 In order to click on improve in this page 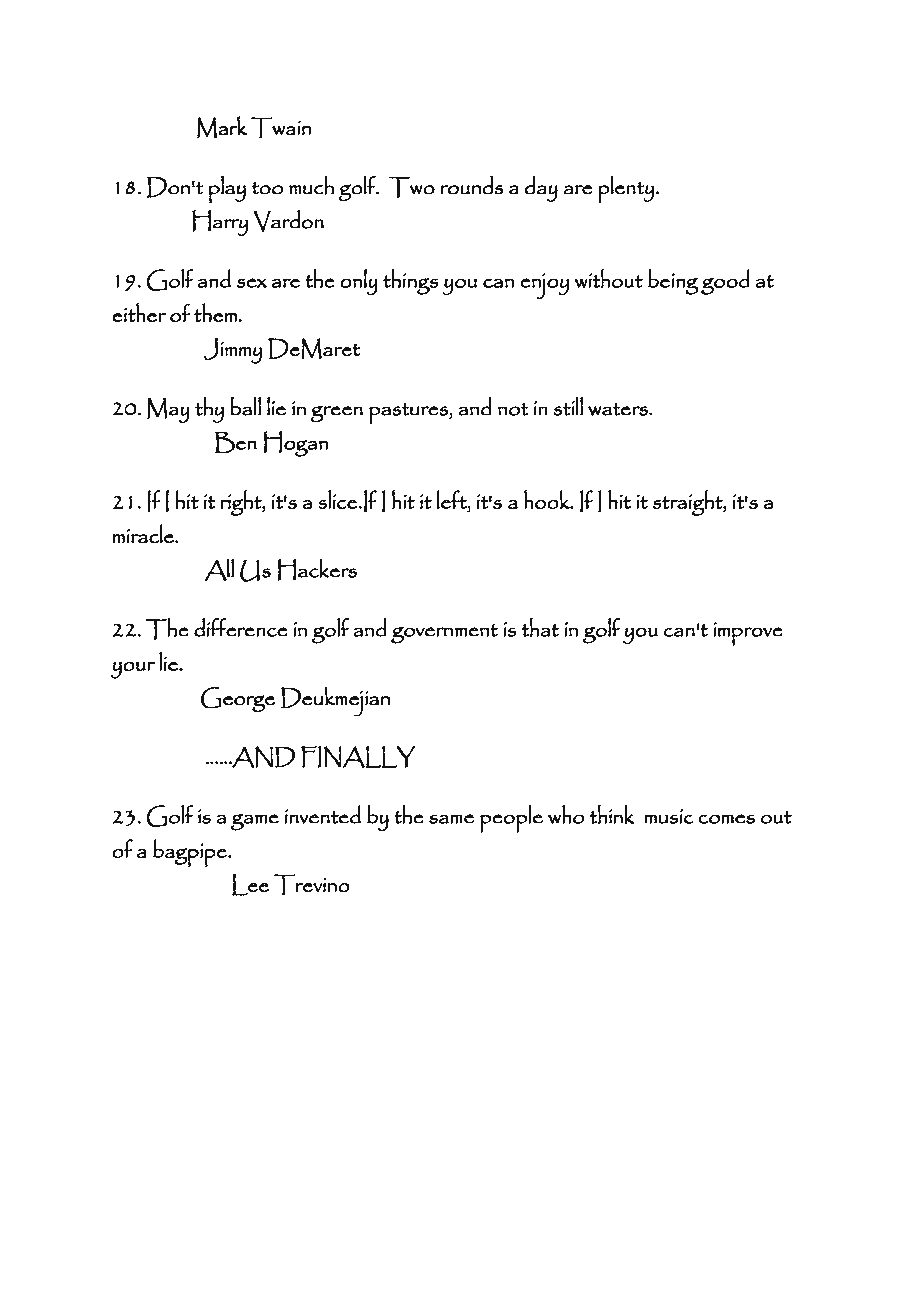, I will do `click(748, 634)`.
